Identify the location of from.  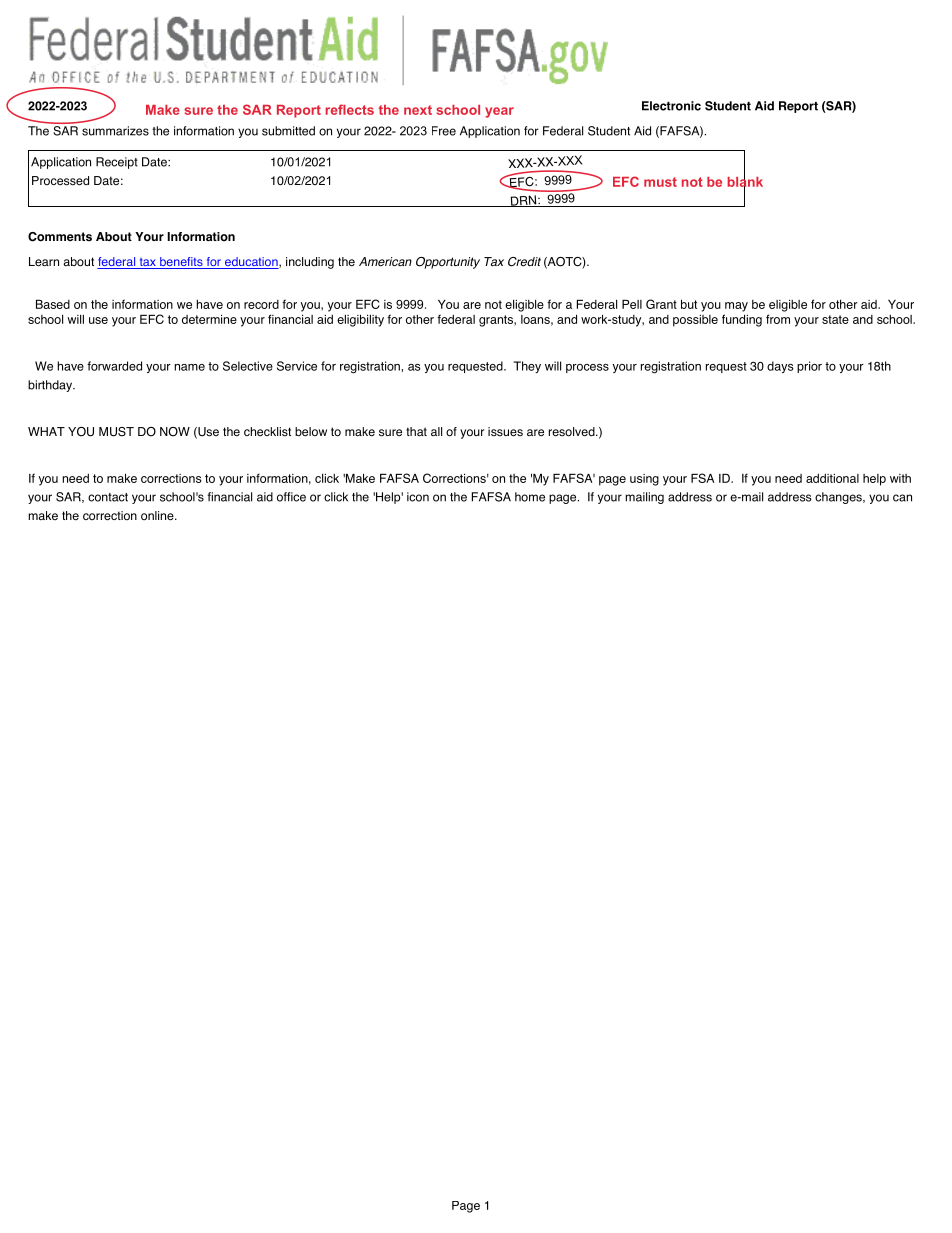
(778, 319).
